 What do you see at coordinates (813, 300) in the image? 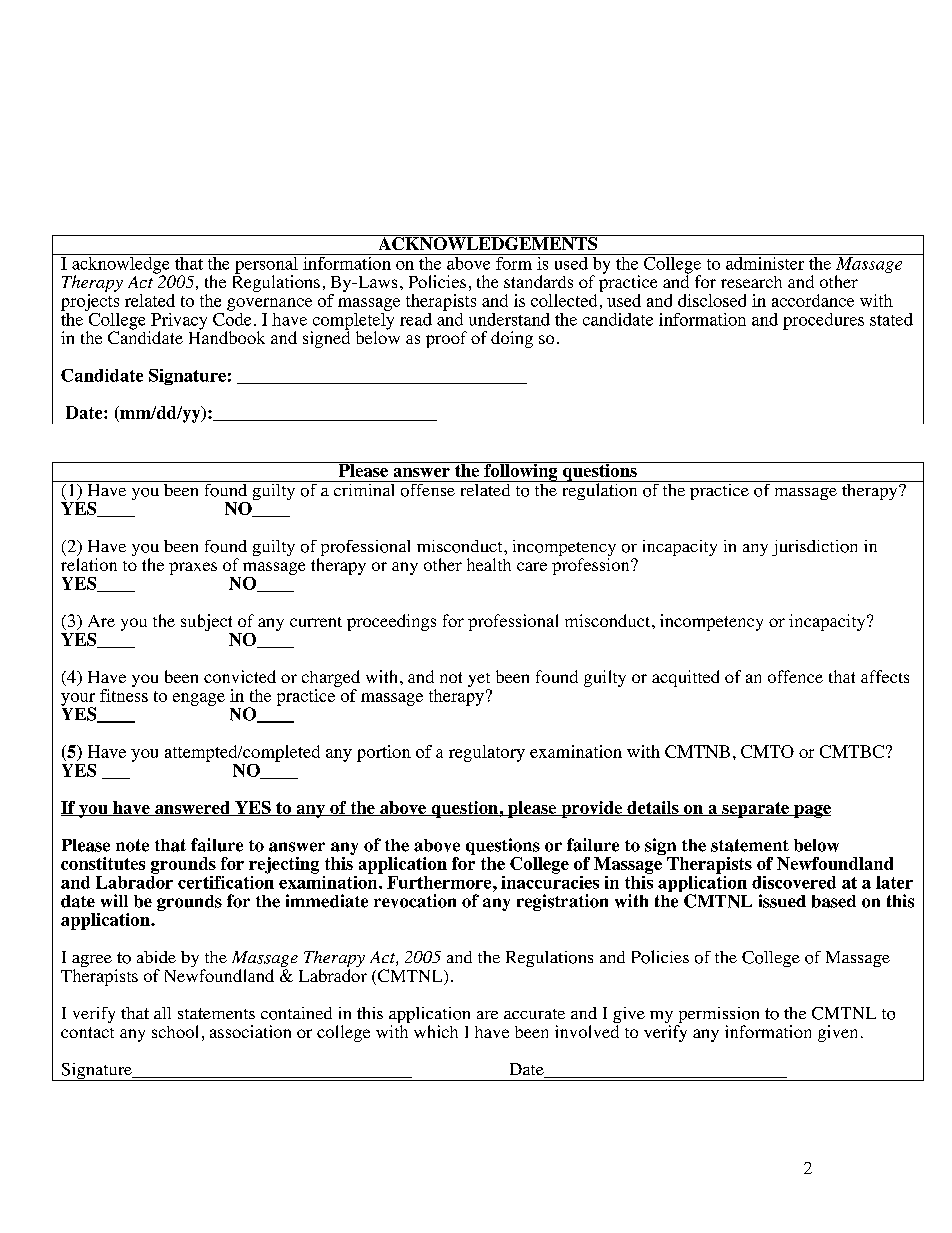
I see `accordance` at bounding box center [813, 300].
